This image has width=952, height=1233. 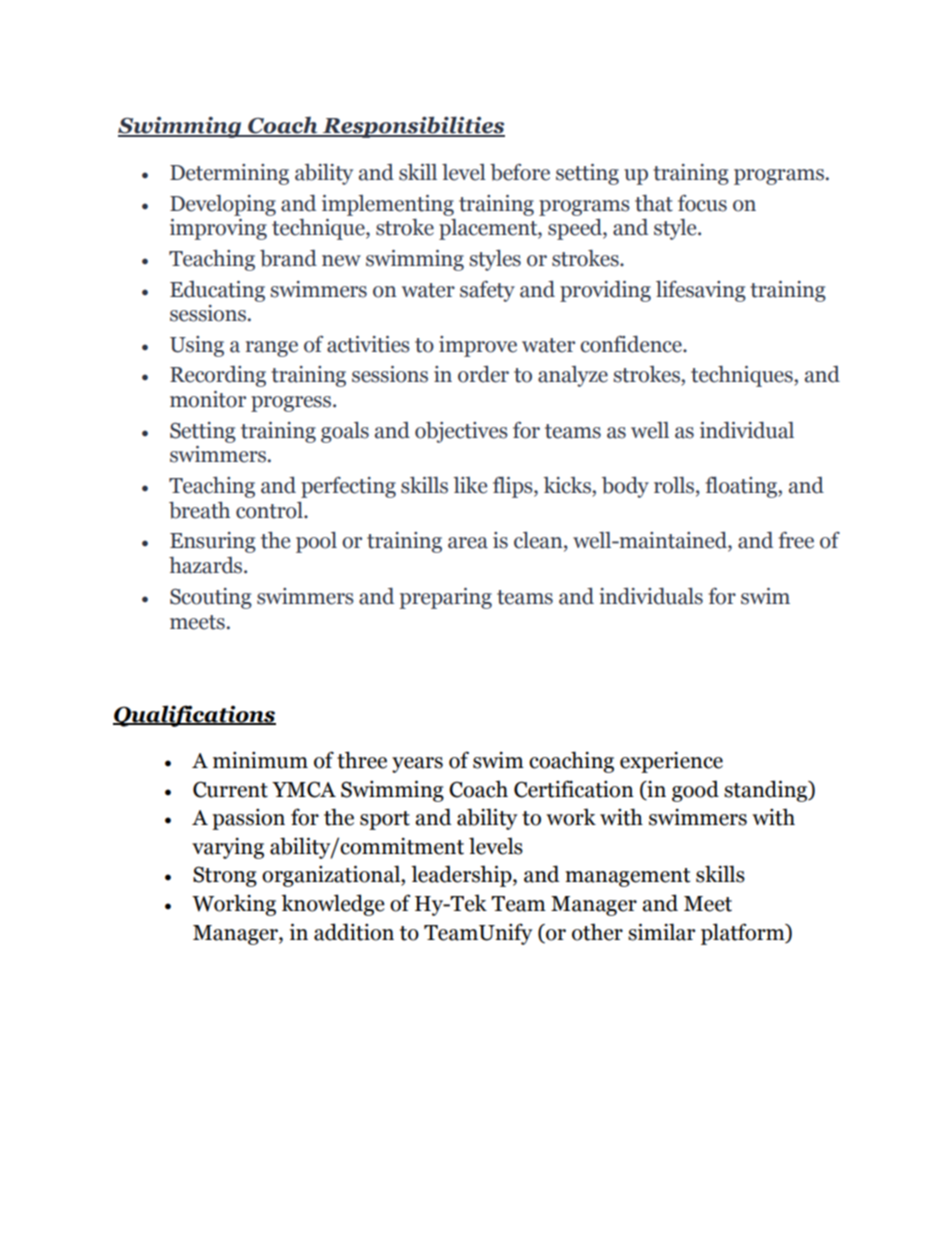 I want to click on experience, so click(x=671, y=762).
